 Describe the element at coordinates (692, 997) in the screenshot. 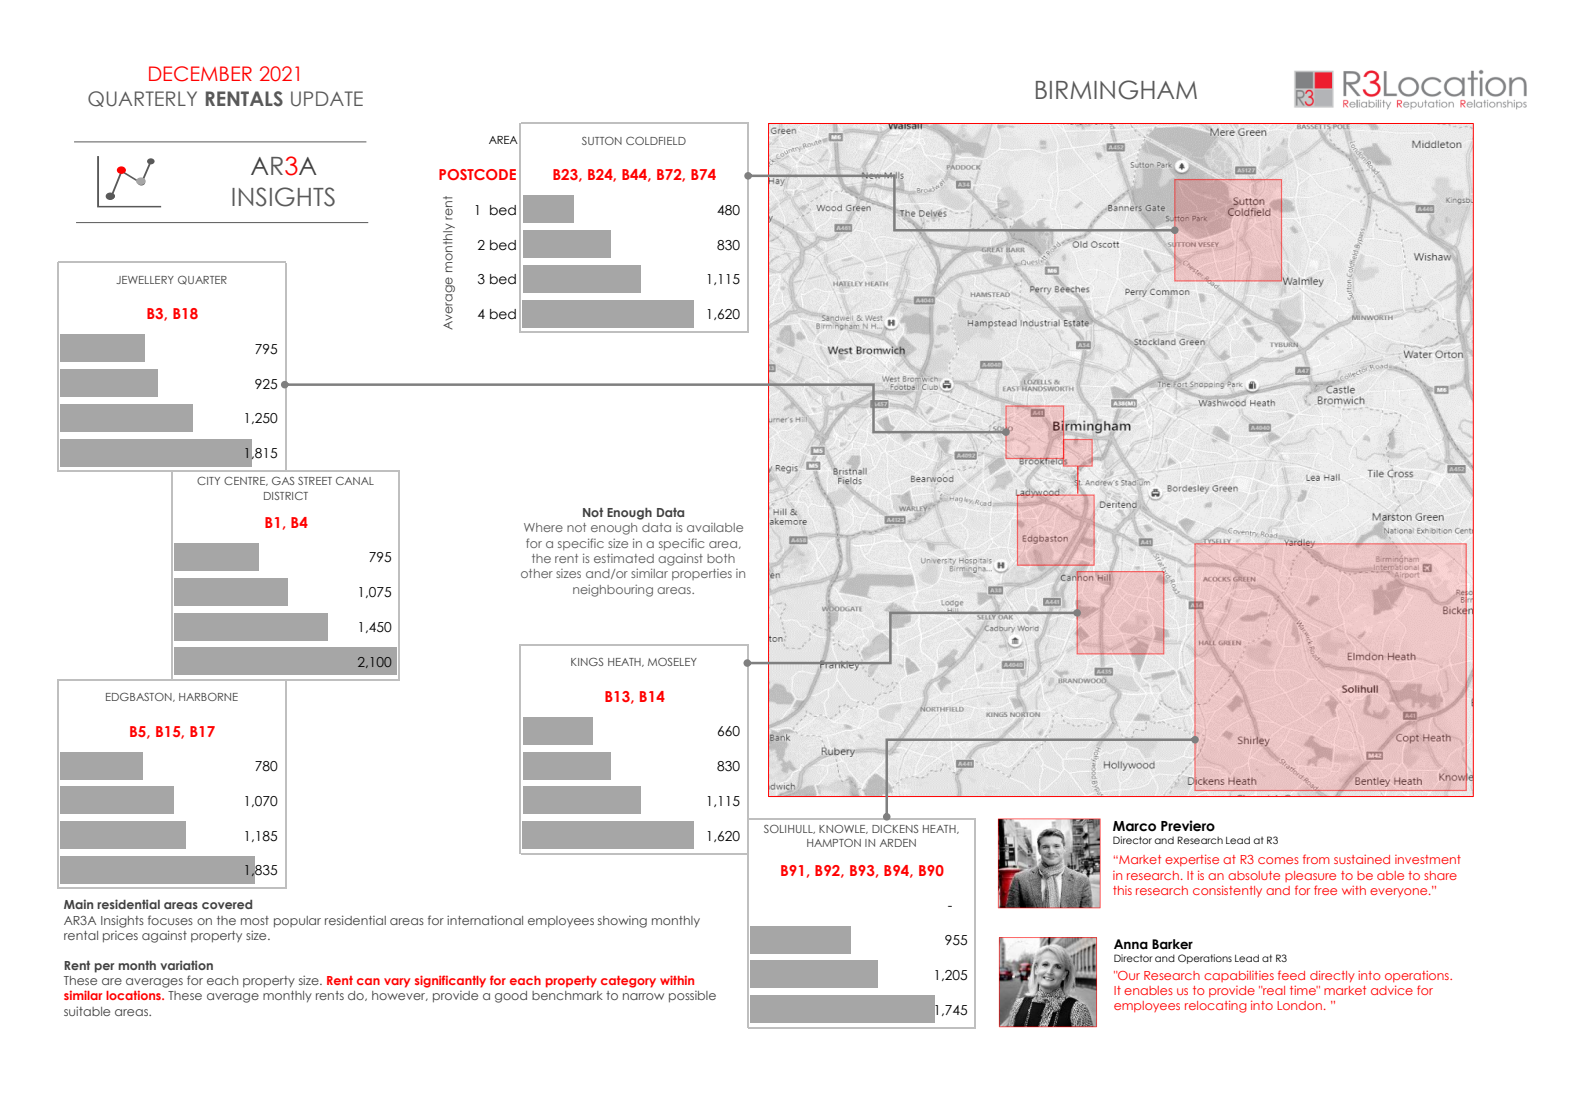

I see `possible` at that location.
